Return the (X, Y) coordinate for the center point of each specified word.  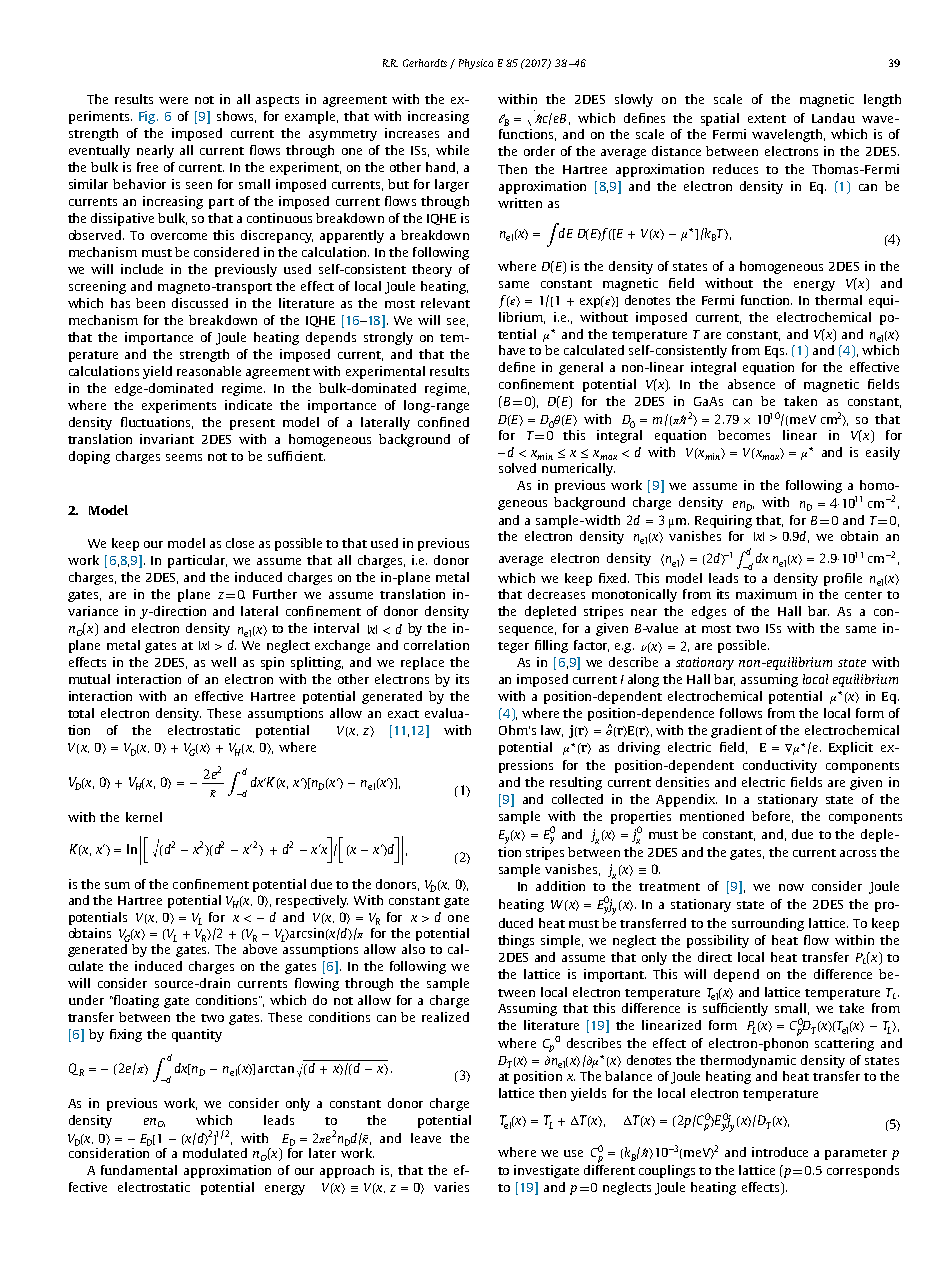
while (452, 150)
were (173, 100)
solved (517, 468)
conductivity (780, 766)
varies (451, 1187)
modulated (215, 1153)
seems (184, 457)
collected (577, 799)
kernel (144, 817)
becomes (744, 435)
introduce (780, 1152)
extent (767, 119)
